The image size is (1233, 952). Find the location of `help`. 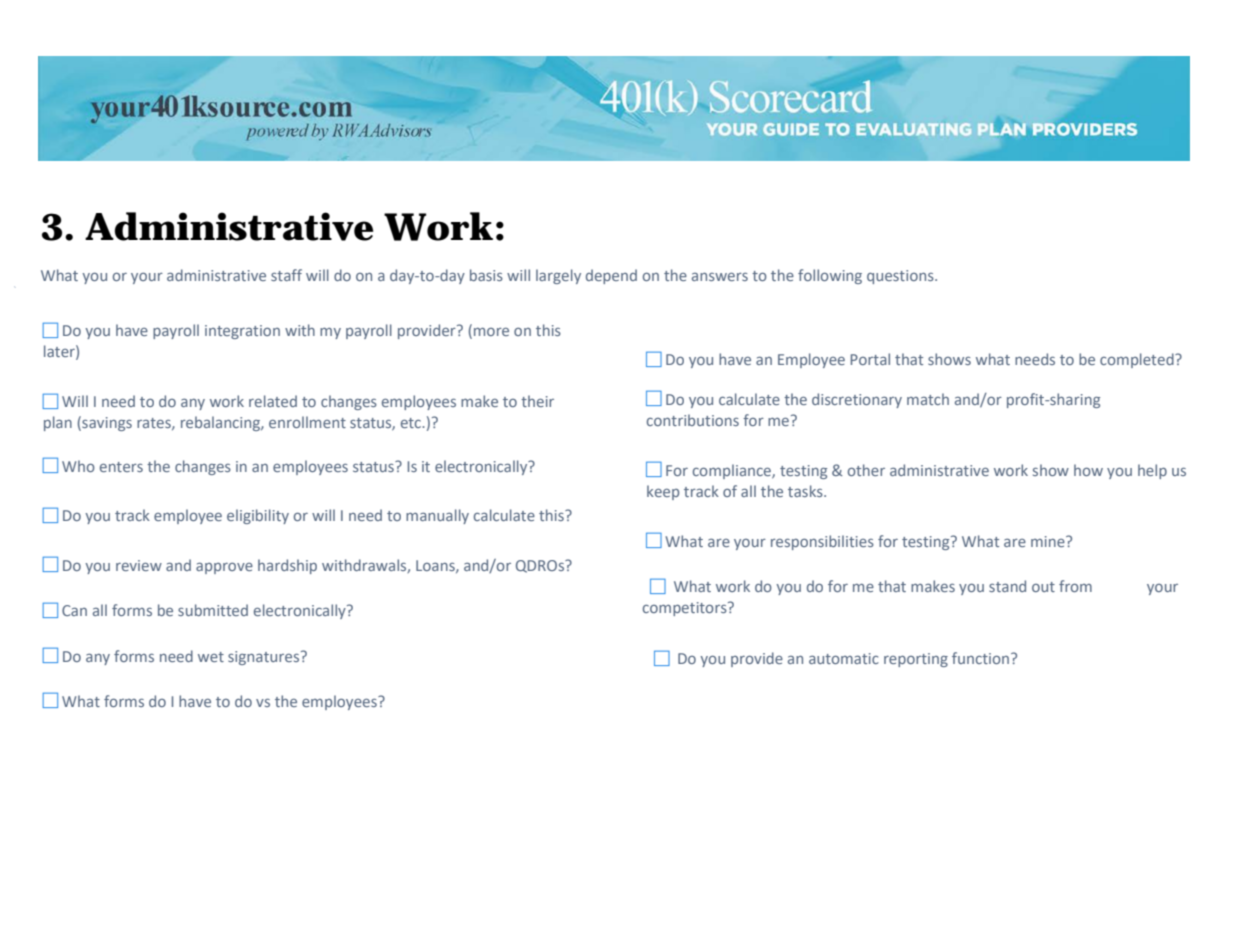

help is located at coordinates (1152, 471).
